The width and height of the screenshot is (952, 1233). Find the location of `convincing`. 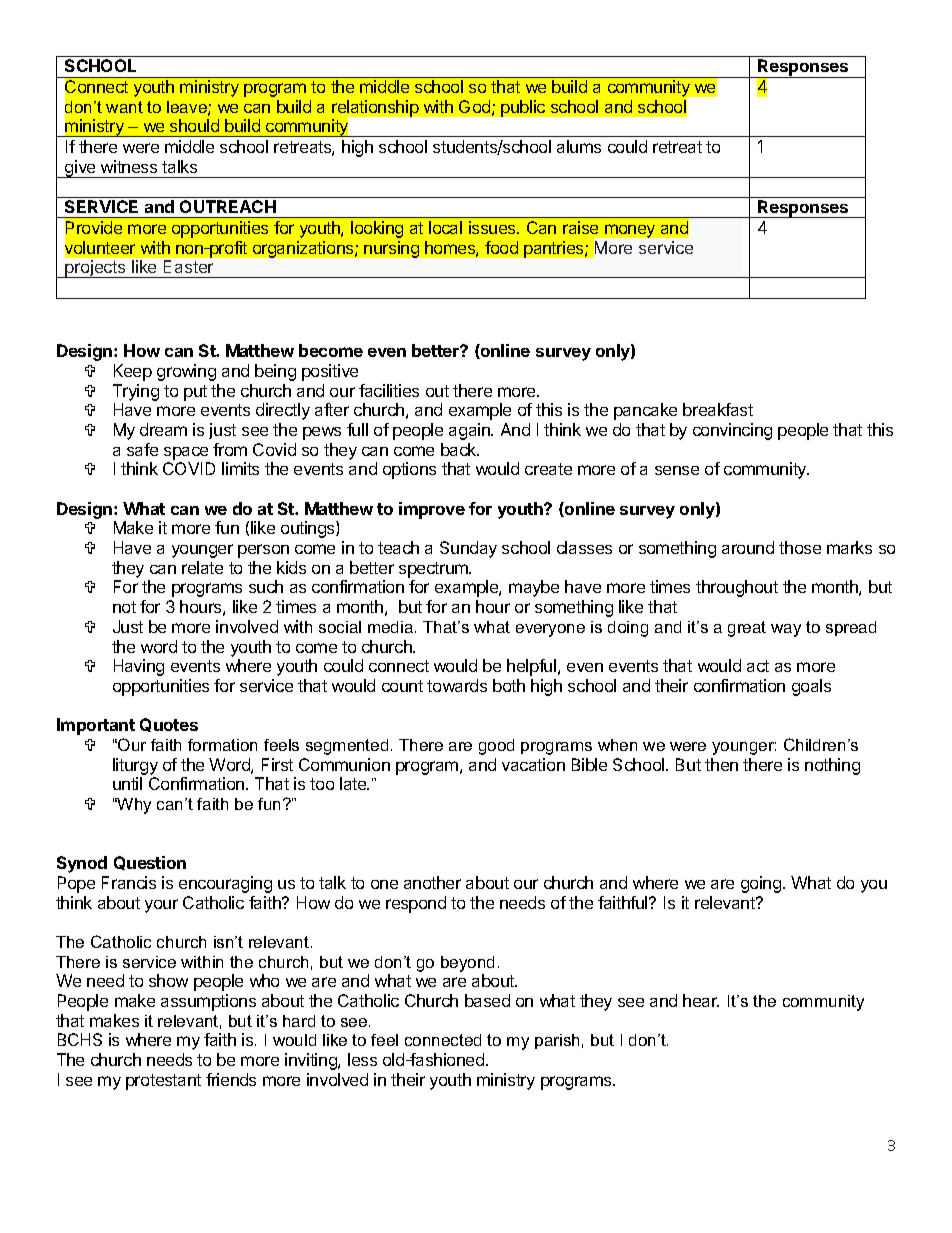

convincing is located at coordinates (732, 431).
